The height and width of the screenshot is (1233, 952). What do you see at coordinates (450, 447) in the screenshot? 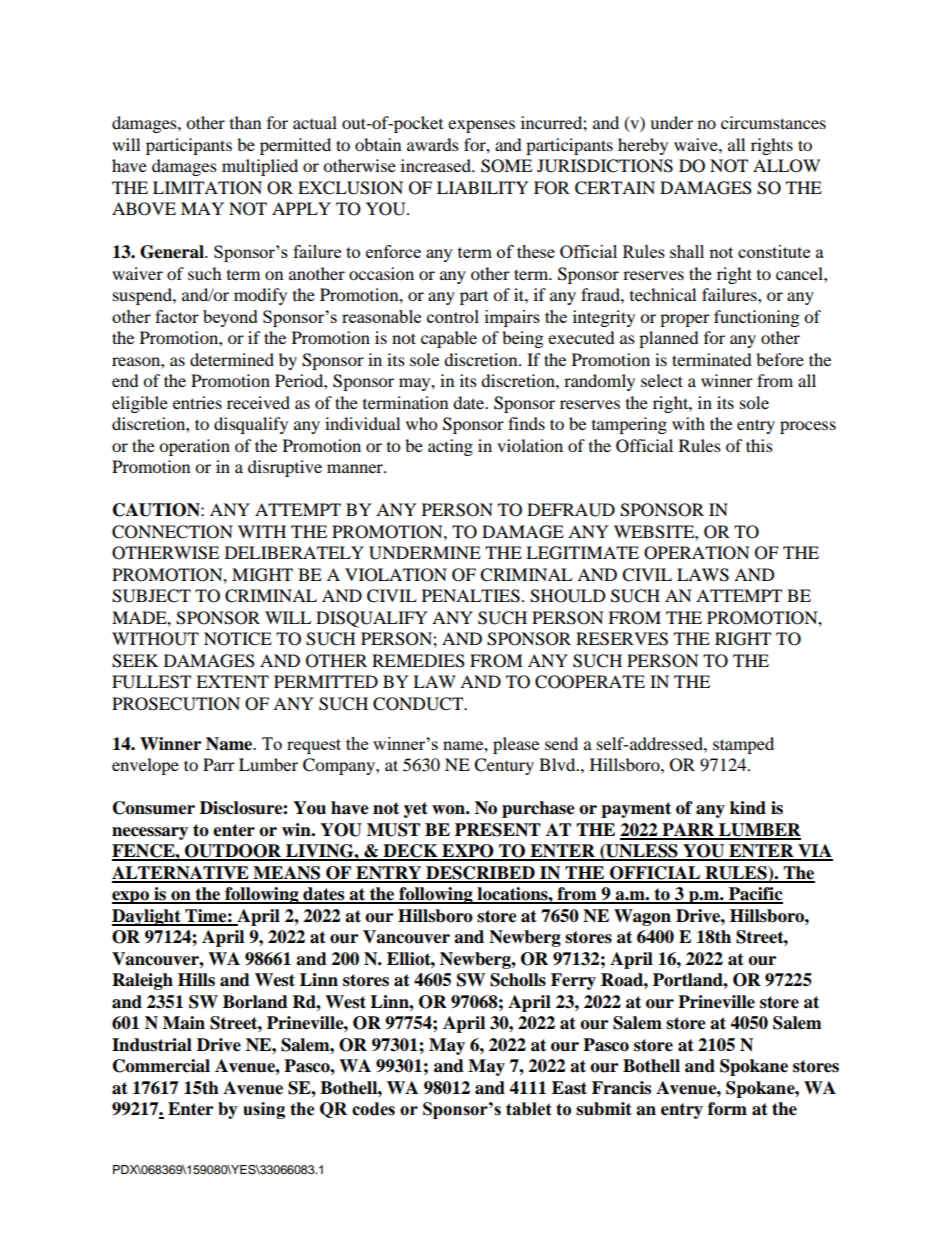
I see `acting` at bounding box center [450, 447].
